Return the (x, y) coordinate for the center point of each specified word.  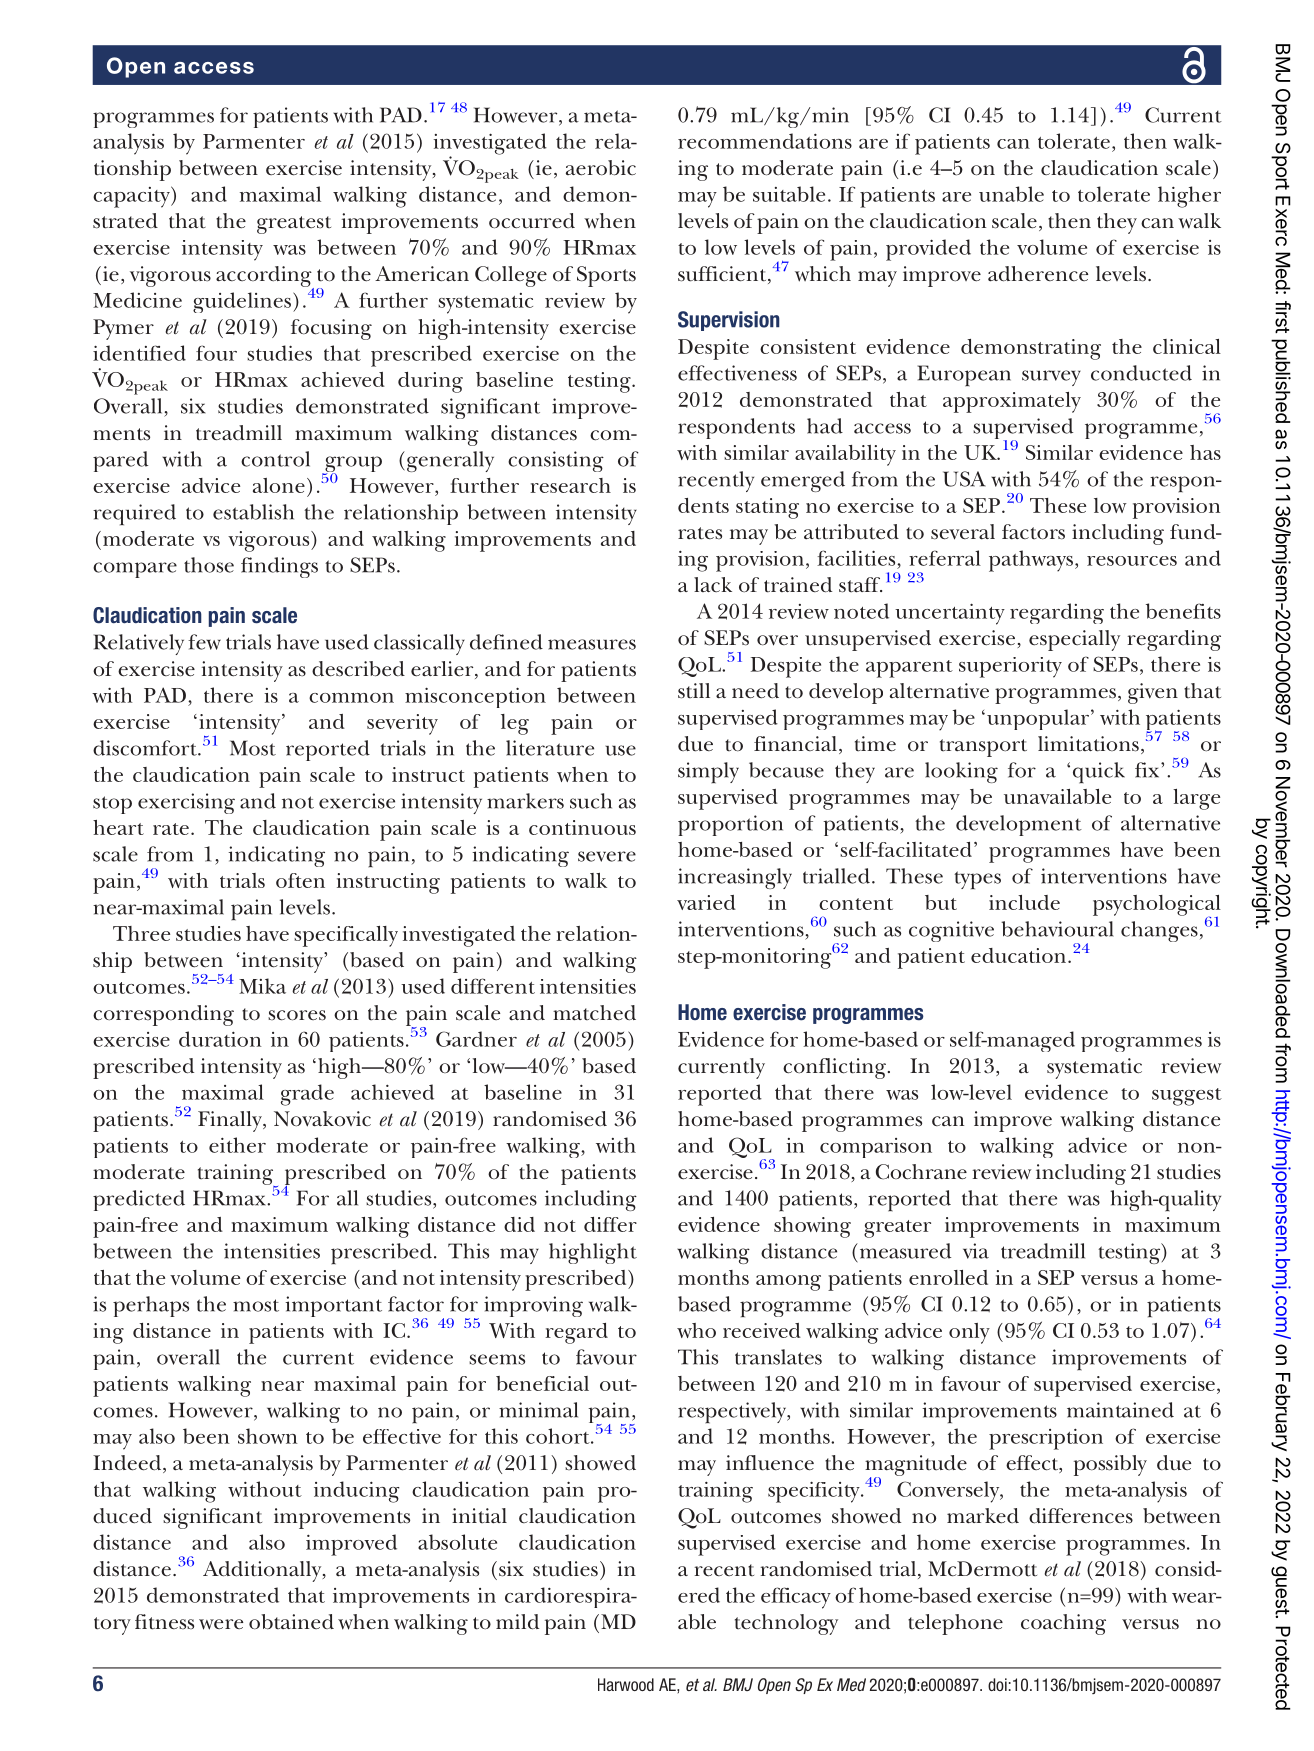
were (221, 1624)
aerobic (601, 168)
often (300, 880)
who (696, 1330)
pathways (1032, 561)
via (976, 1251)
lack (713, 584)
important (333, 1306)
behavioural (1057, 929)
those (209, 565)
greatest (294, 225)
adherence (1038, 274)
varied (706, 902)
